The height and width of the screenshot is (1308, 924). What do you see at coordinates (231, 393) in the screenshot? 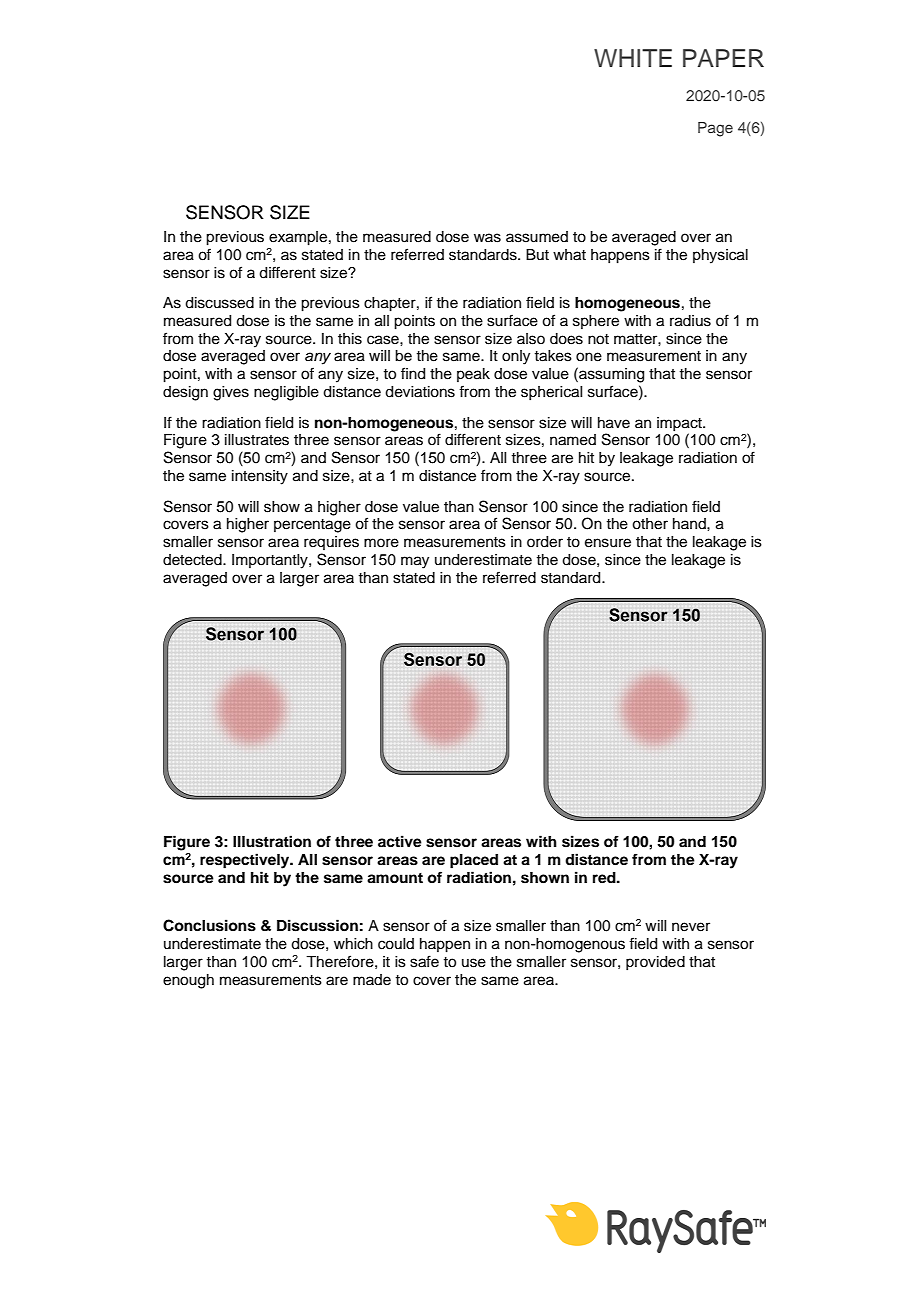
I see `gives` at bounding box center [231, 393].
